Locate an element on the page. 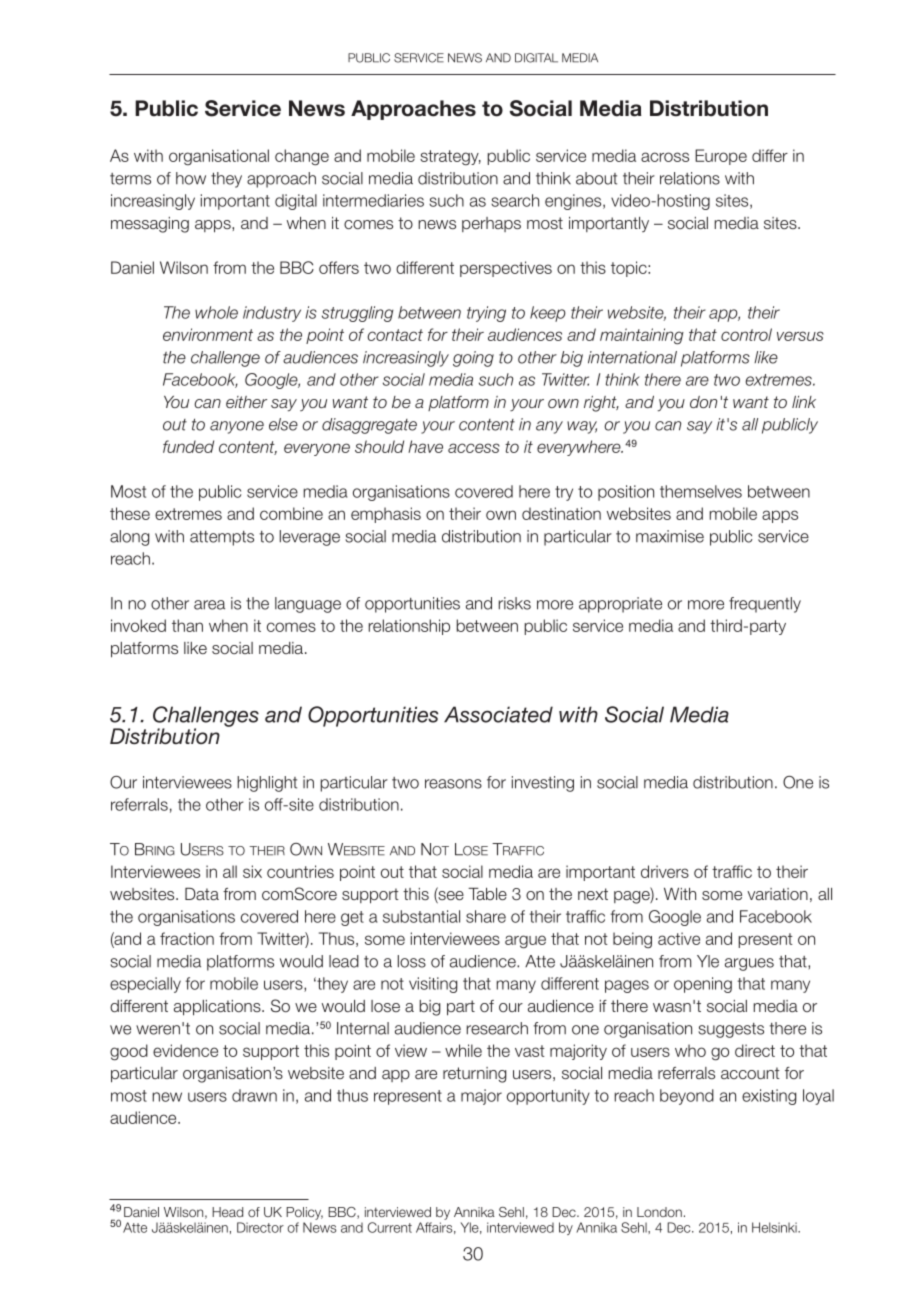 The image size is (924, 1308). Head is located at coordinates (227, 1212).
